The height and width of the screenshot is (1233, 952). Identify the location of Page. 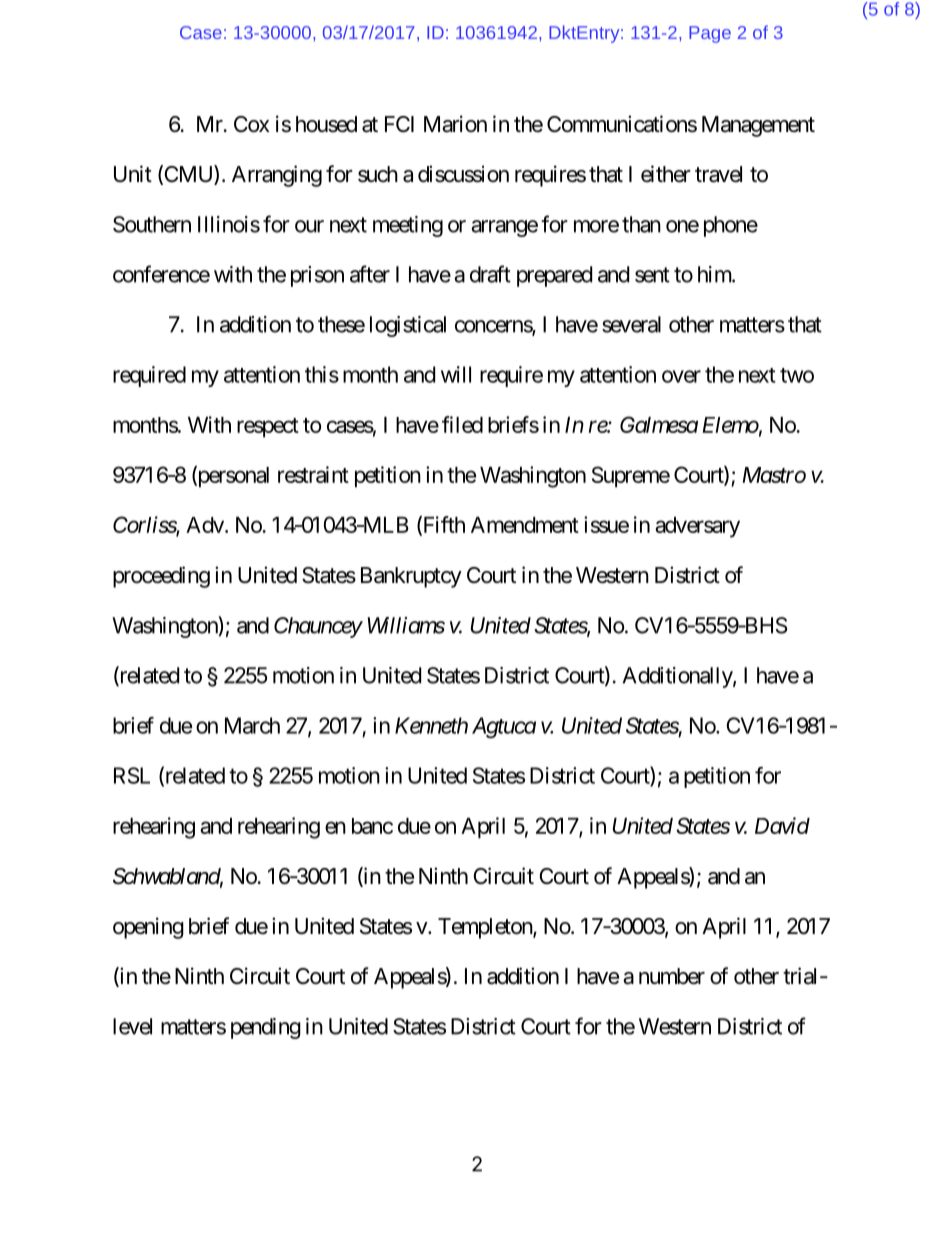
(710, 34).
